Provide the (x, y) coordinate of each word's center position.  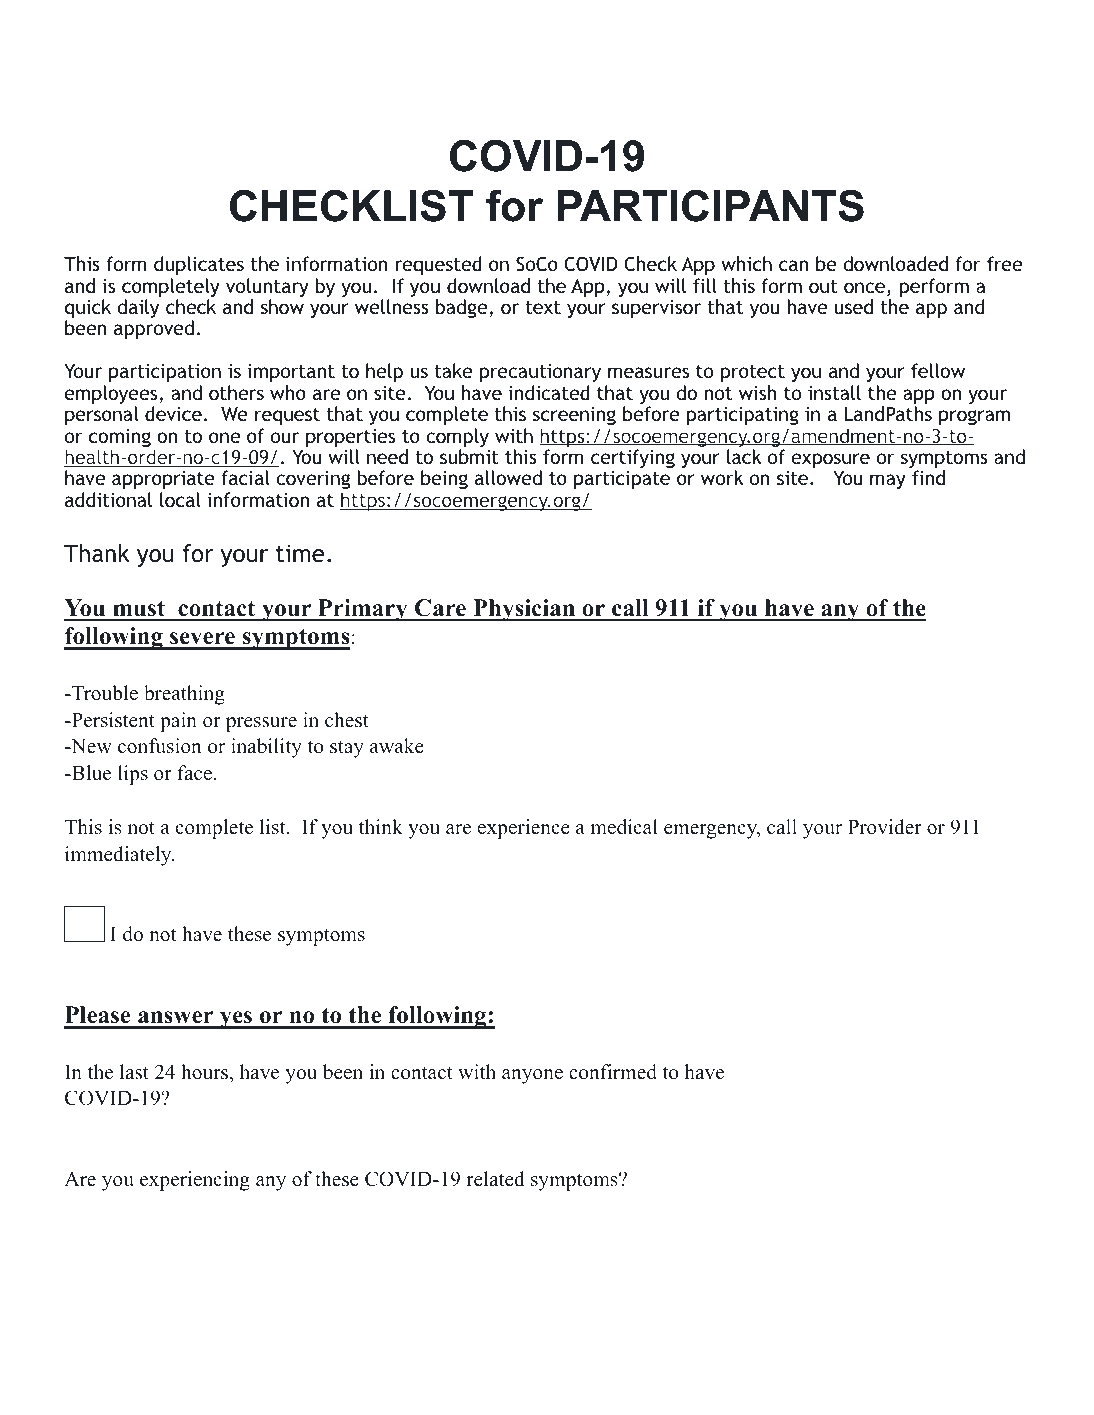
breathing (184, 695)
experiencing (195, 1181)
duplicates (199, 265)
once (866, 289)
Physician (524, 610)
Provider (885, 827)
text (543, 307)
